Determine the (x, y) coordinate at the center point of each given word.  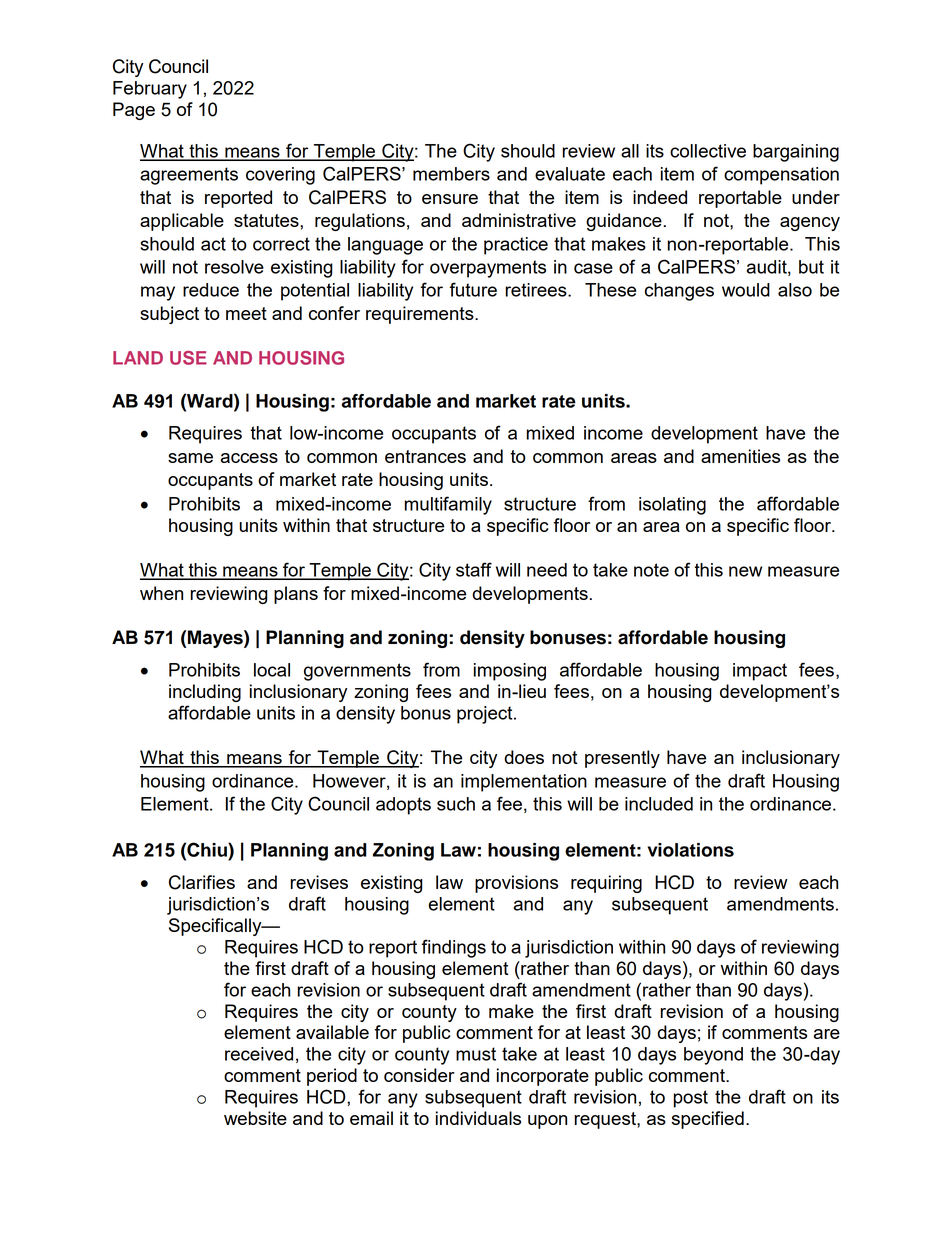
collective (708, 151)
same (190, 458)
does (524, 757)
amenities (740, 456)
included (659, 804)
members (451, 174)
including (205, 693)
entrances (425, 456)
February (150, 90)
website (255, 1118)
